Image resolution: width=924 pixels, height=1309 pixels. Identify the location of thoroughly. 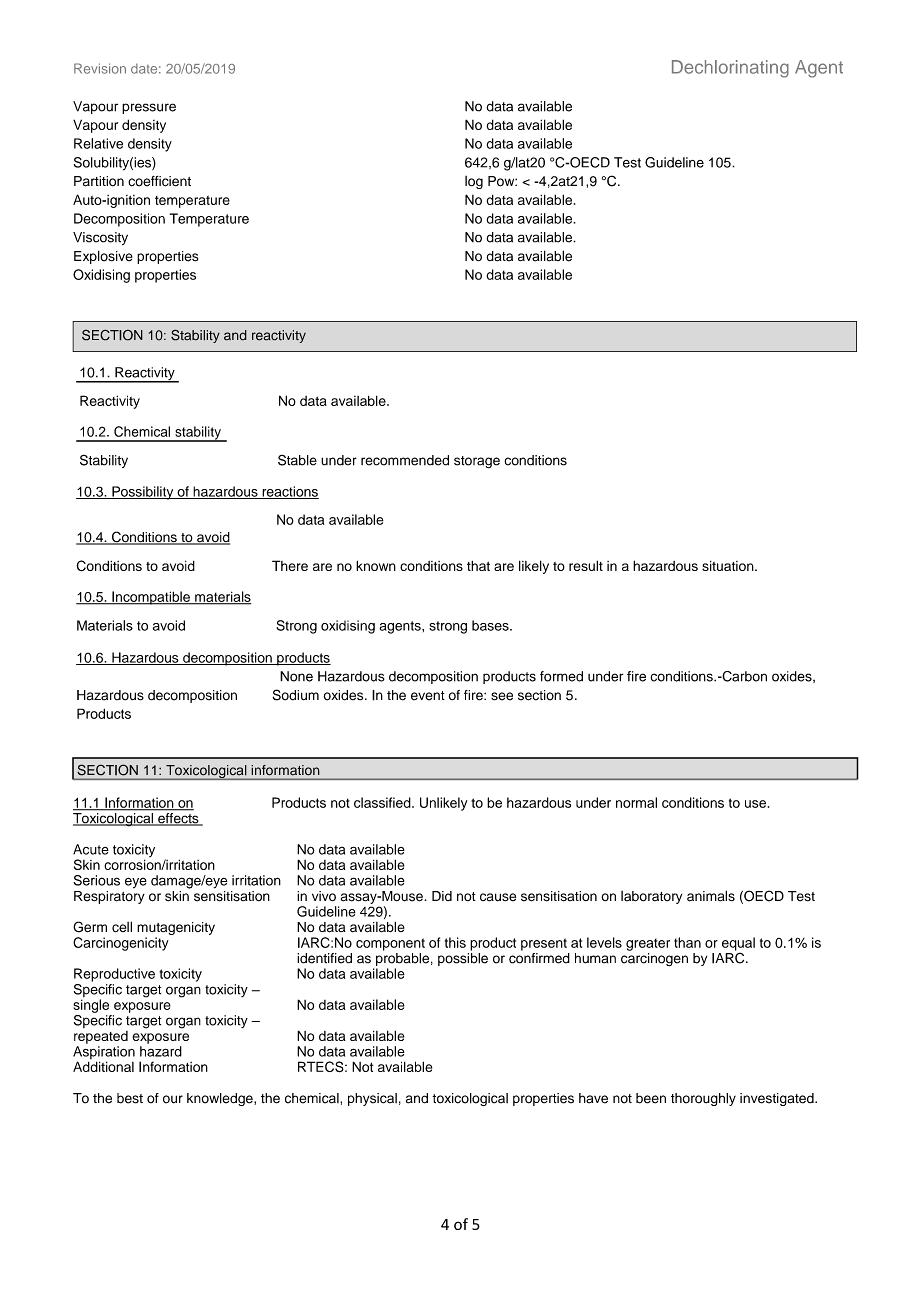
(703, 1099).
